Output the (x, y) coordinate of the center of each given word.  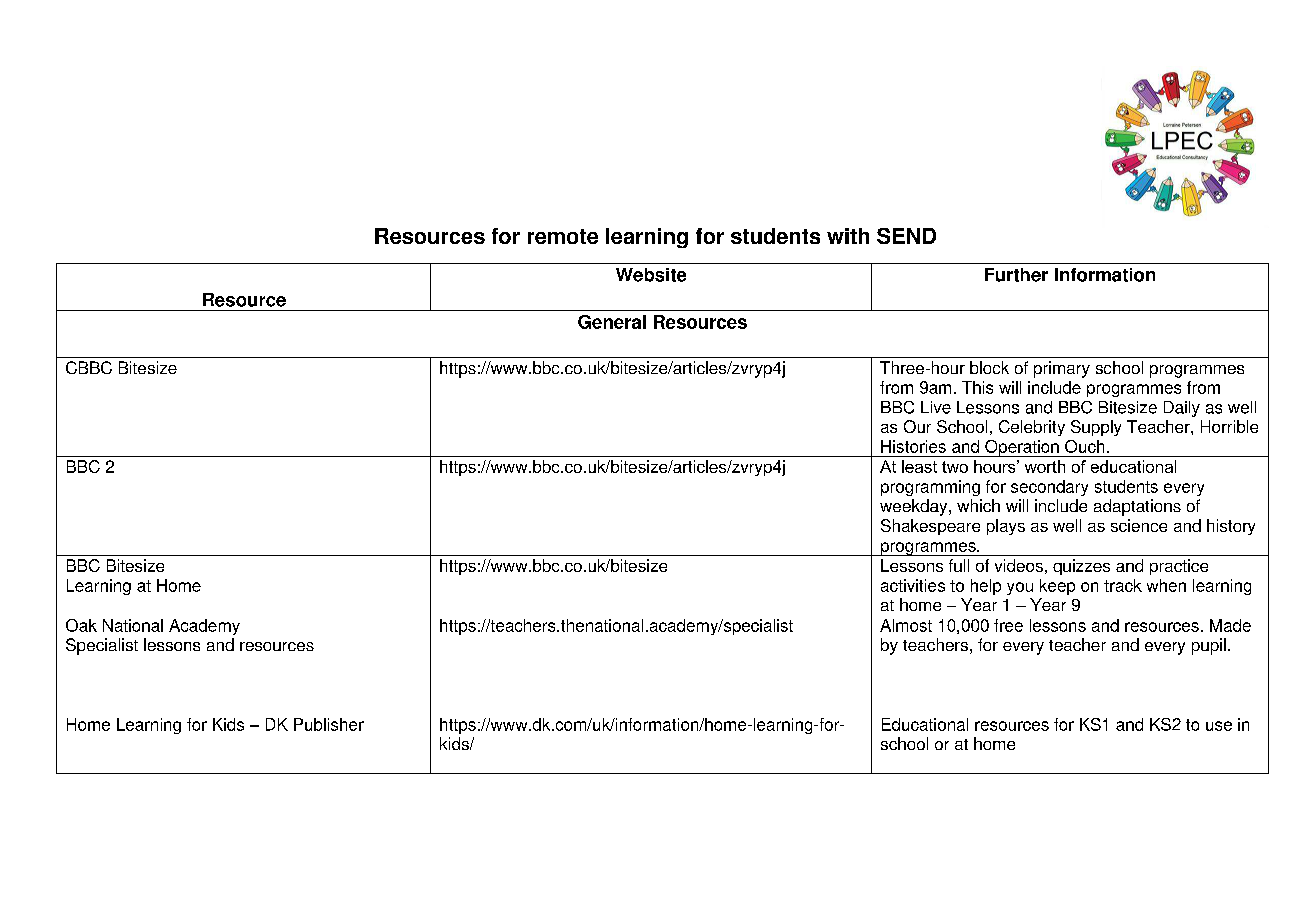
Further (1016, 275)
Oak (81, 625)
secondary (1049, 488)
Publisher (329, 724)
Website (651, 275)
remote (563, 236)
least (919, 466)
